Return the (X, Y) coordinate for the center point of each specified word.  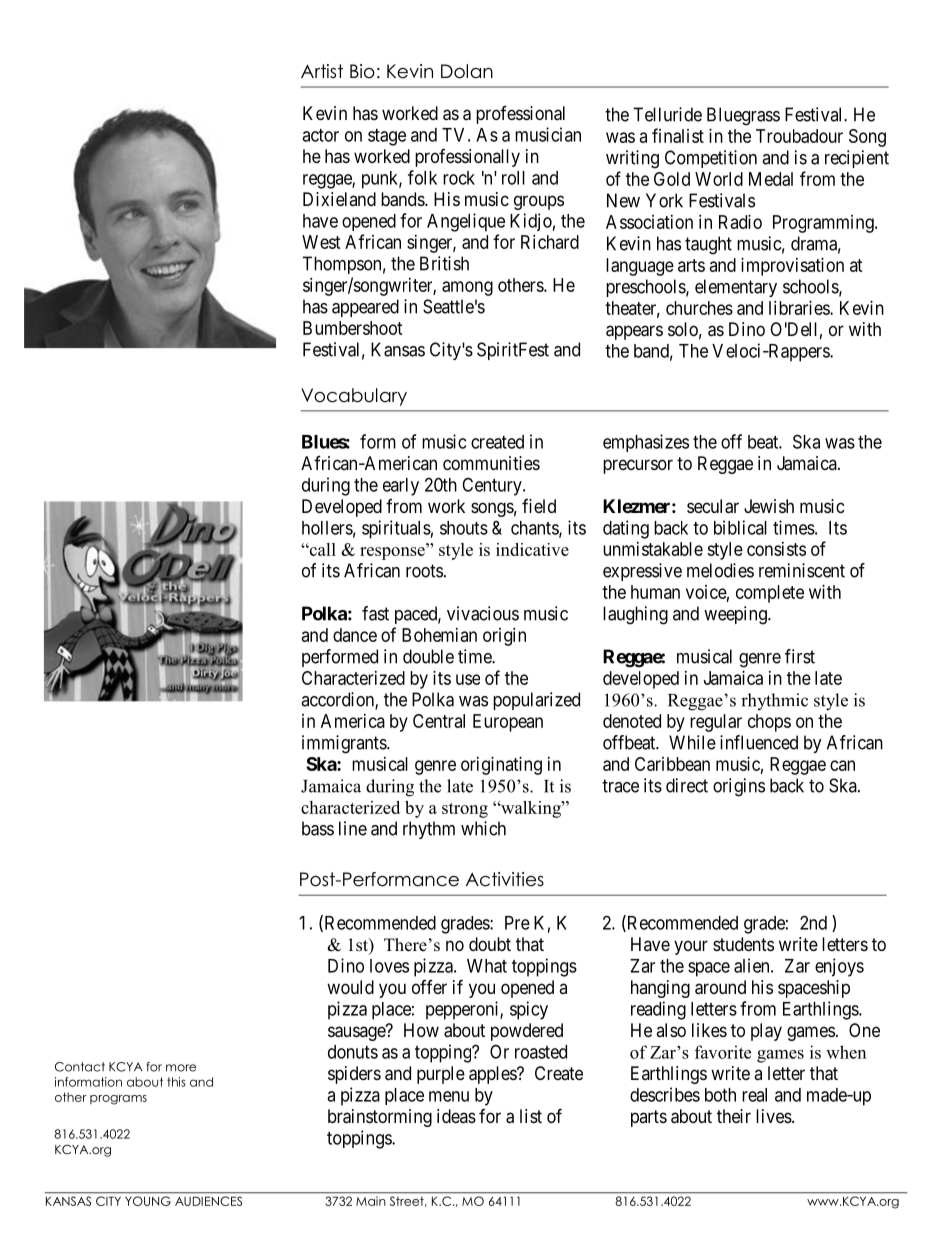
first (800, 656)
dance (355, 635)
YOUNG (148, 1201)
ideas (456, 1116)
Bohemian (439, 635)
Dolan (467, 71)
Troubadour (799, 136)
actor (320, 135)
